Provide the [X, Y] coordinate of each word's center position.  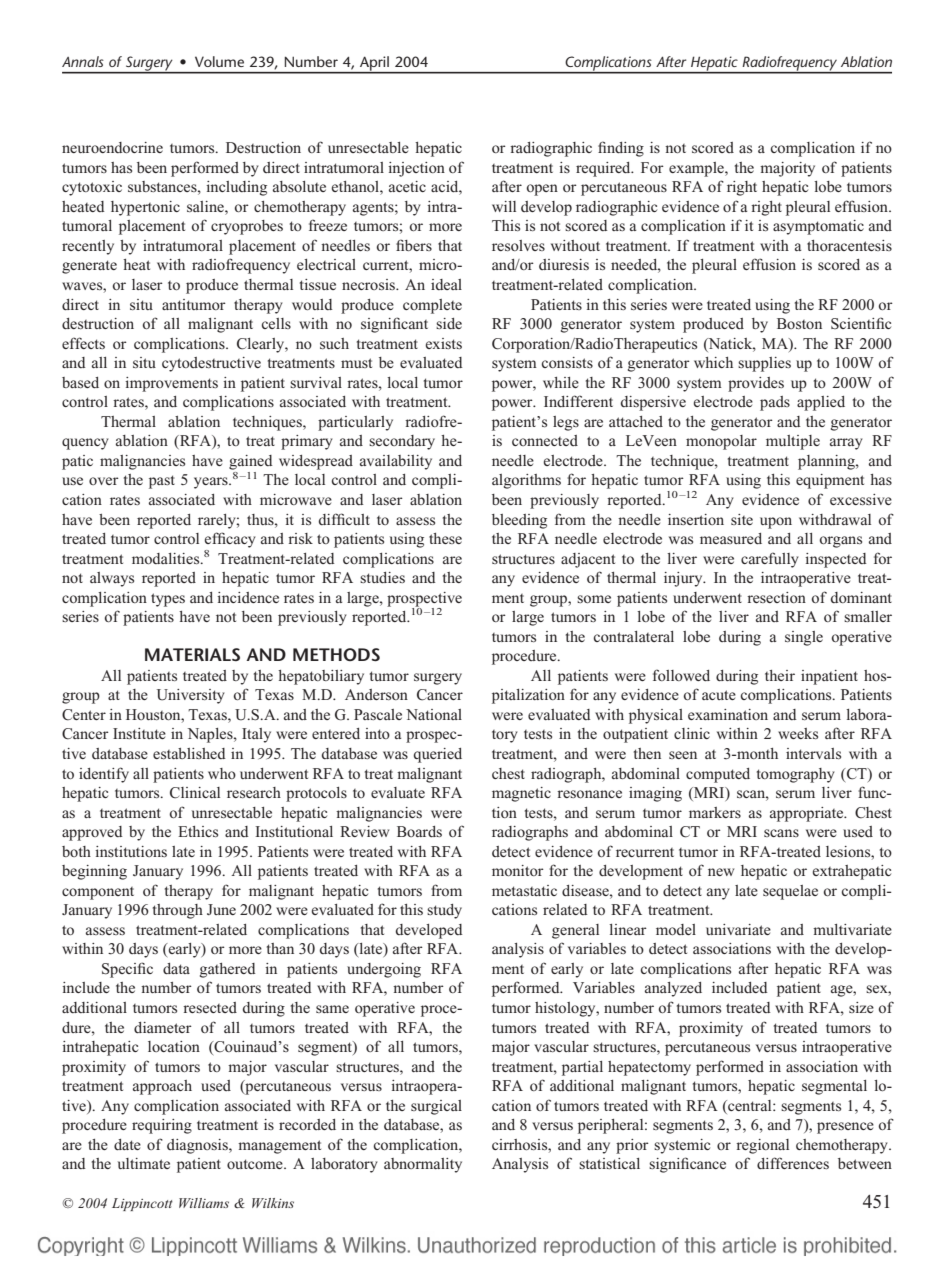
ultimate [144, 1163]
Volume [219, 61]
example [697, 169]
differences [793, 1163]
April [374, 64]
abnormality [423, 1165]
